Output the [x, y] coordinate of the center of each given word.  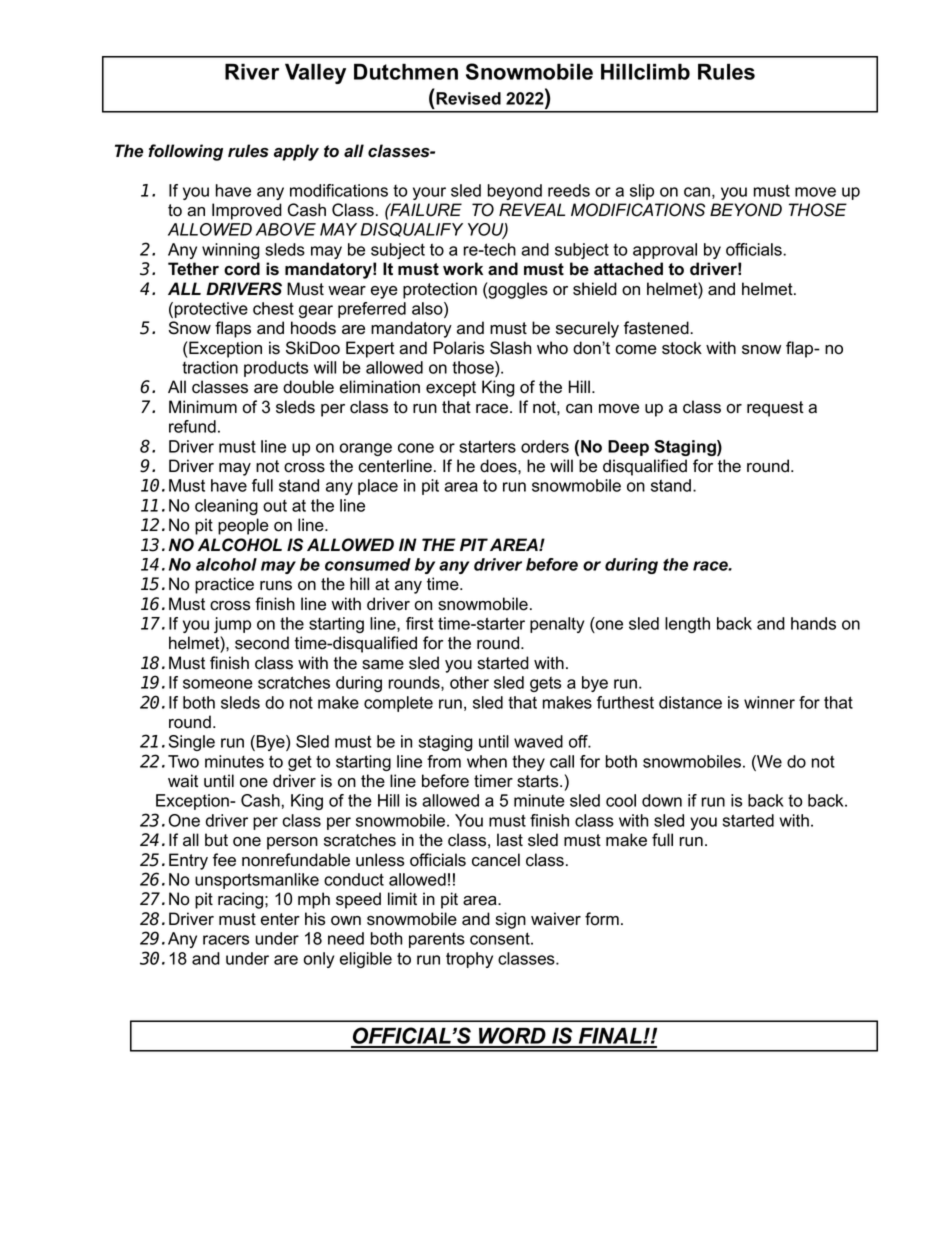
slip [642, 192]
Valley [315, 73]
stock [682, 348]
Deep [628, 448]
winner [769, 702]
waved [538, 741]
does [499, 466]
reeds [569, 190]
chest [273, 308]
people [243, 526]
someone [218, 684]
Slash [510, 348]
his [315, 919]
